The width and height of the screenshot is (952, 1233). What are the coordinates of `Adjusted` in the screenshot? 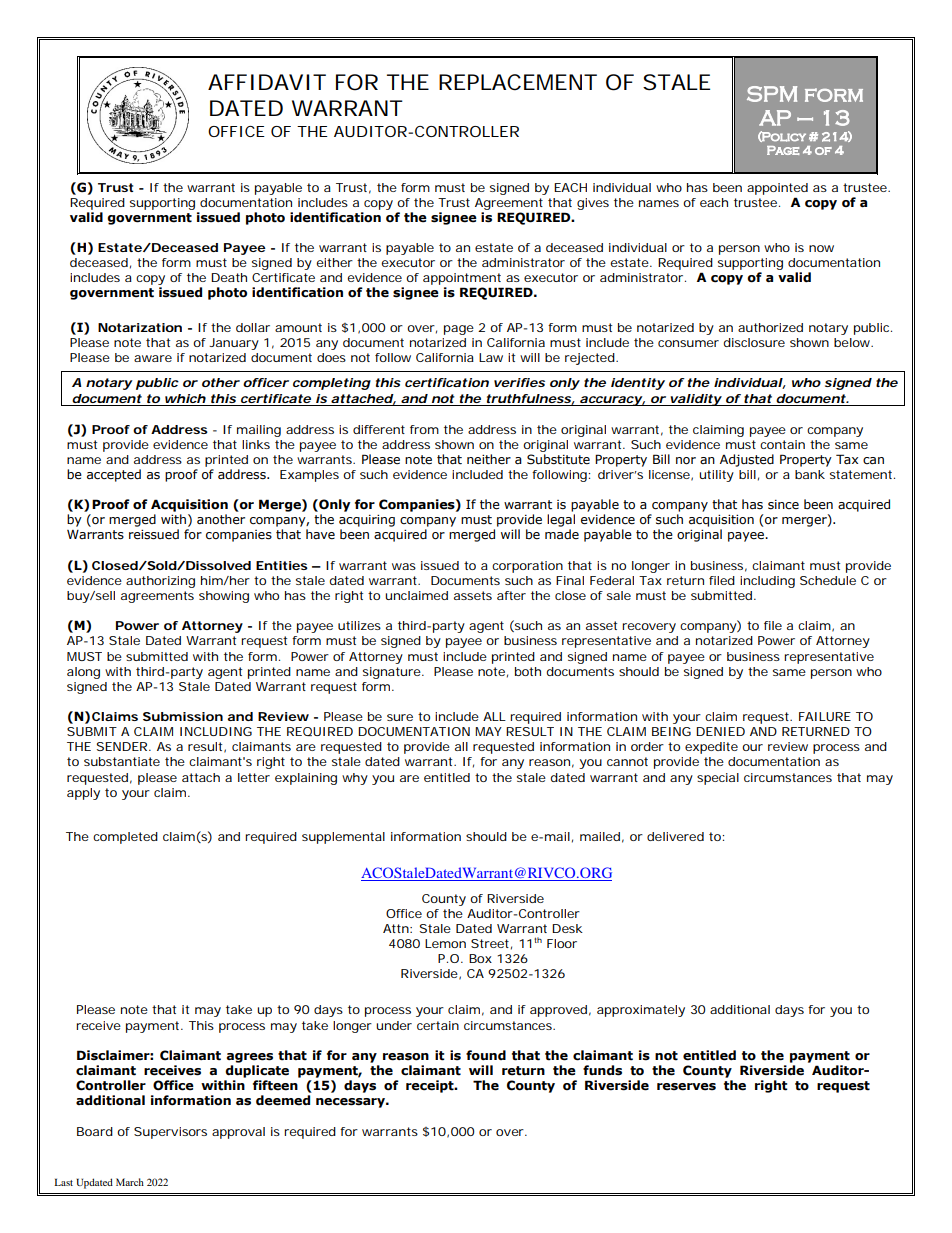 It's located at (747, 460).
